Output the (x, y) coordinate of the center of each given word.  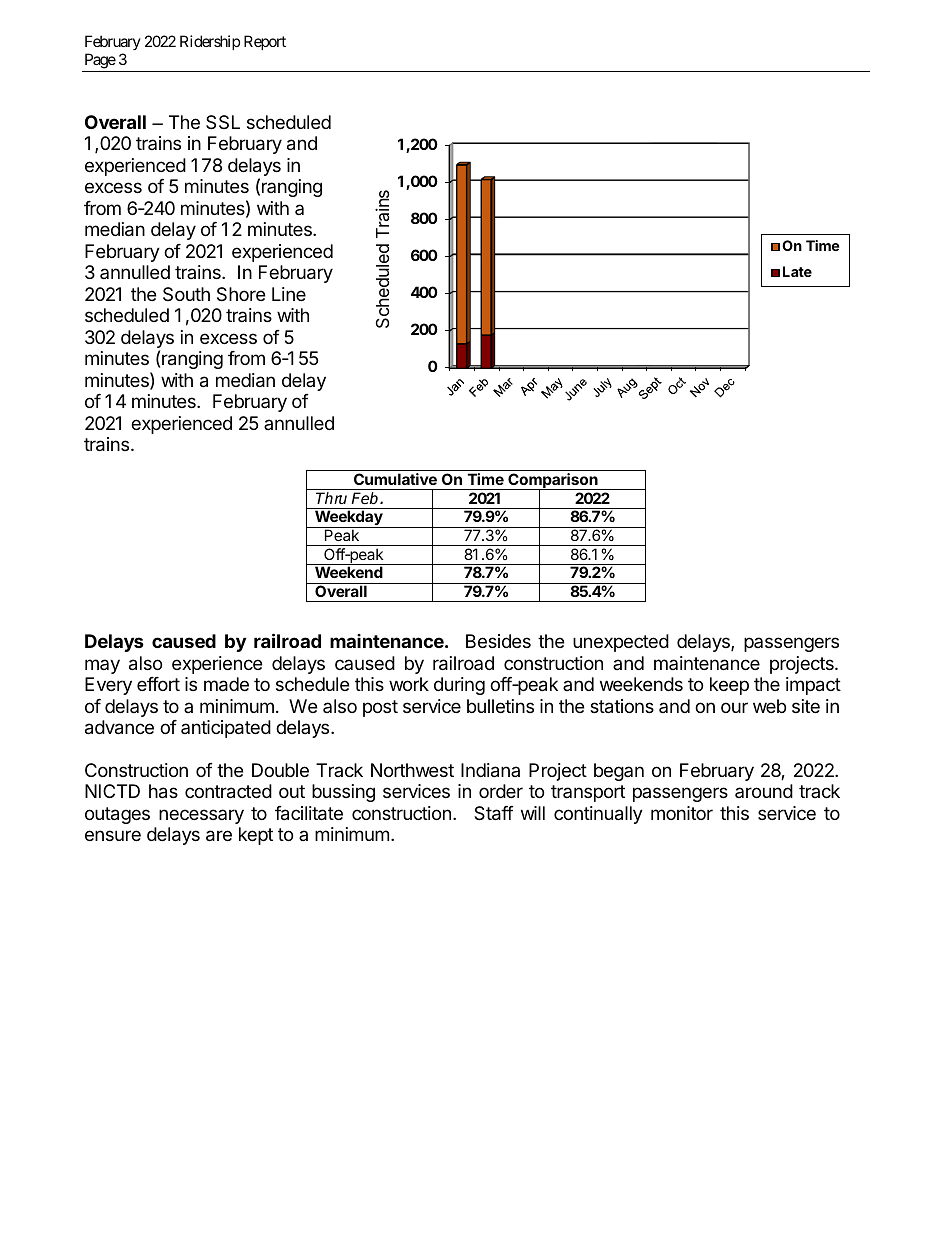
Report (265, 42)
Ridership (210, 42)
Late (797, 271)
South (186, 294)
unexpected (621, 643)
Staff (494, 813)
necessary (201, 816)
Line (289, 294)
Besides (498, 641)
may (102, 666)
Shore (241, 294)
